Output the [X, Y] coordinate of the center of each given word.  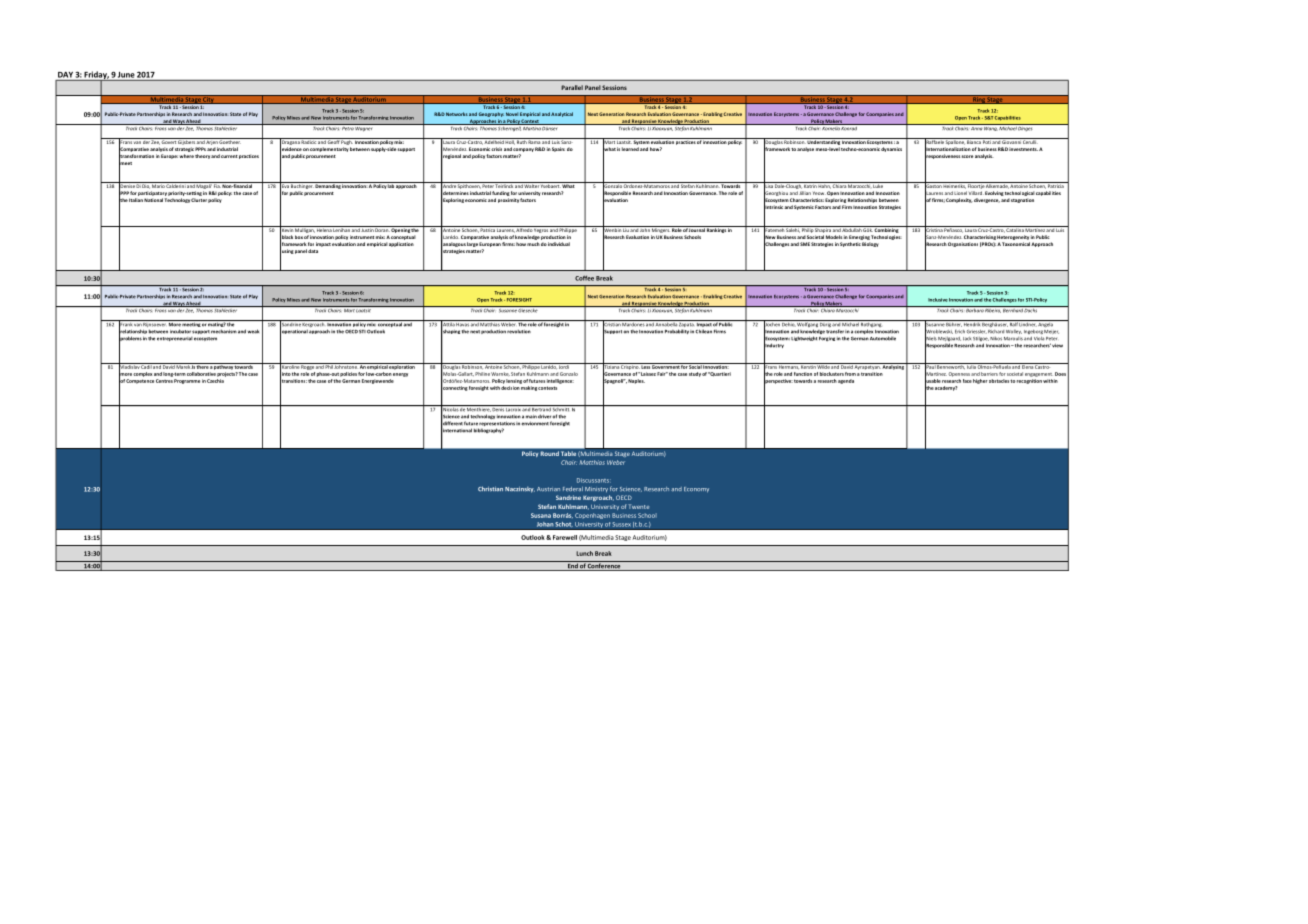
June [126, 75]
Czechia [215, 381]
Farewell [565, 537]
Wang [991, 127]
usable [933, 381]
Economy [696, 490]
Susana [541, 515]
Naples [636, 381]
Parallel [572, 87]
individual [559, 244]
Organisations [963, 244]
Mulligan [305, 229]
